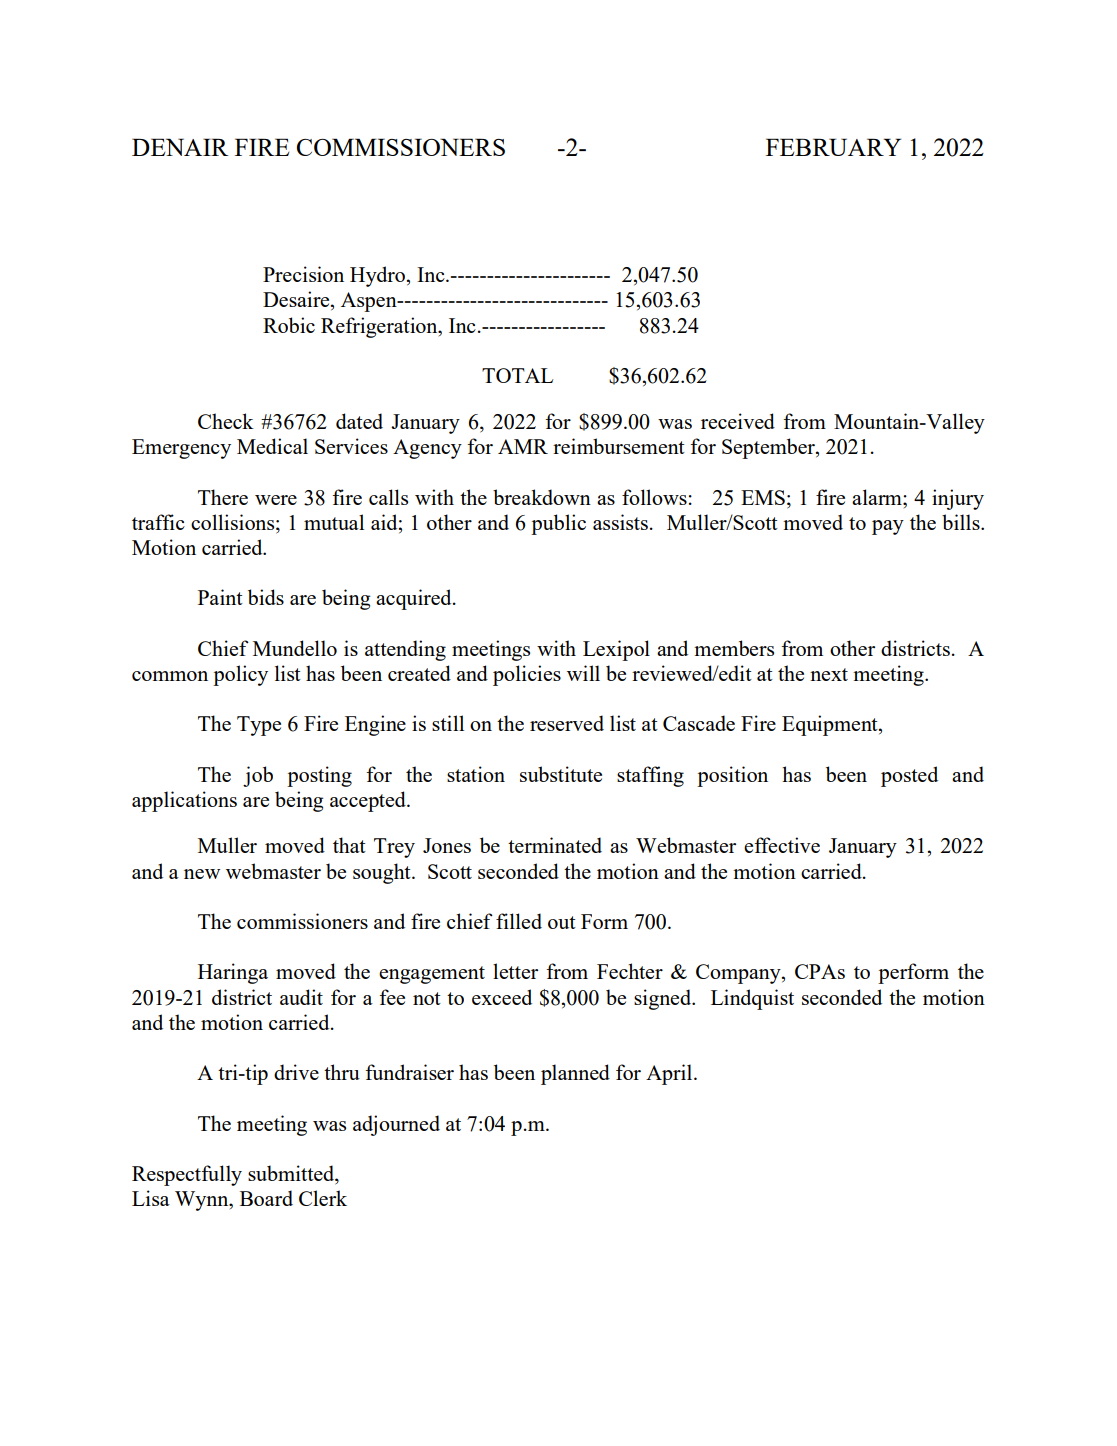  What do you see at coordinates (303, 274) in the screenshot?
I see `Precision` at bounding box center [303, 274].
